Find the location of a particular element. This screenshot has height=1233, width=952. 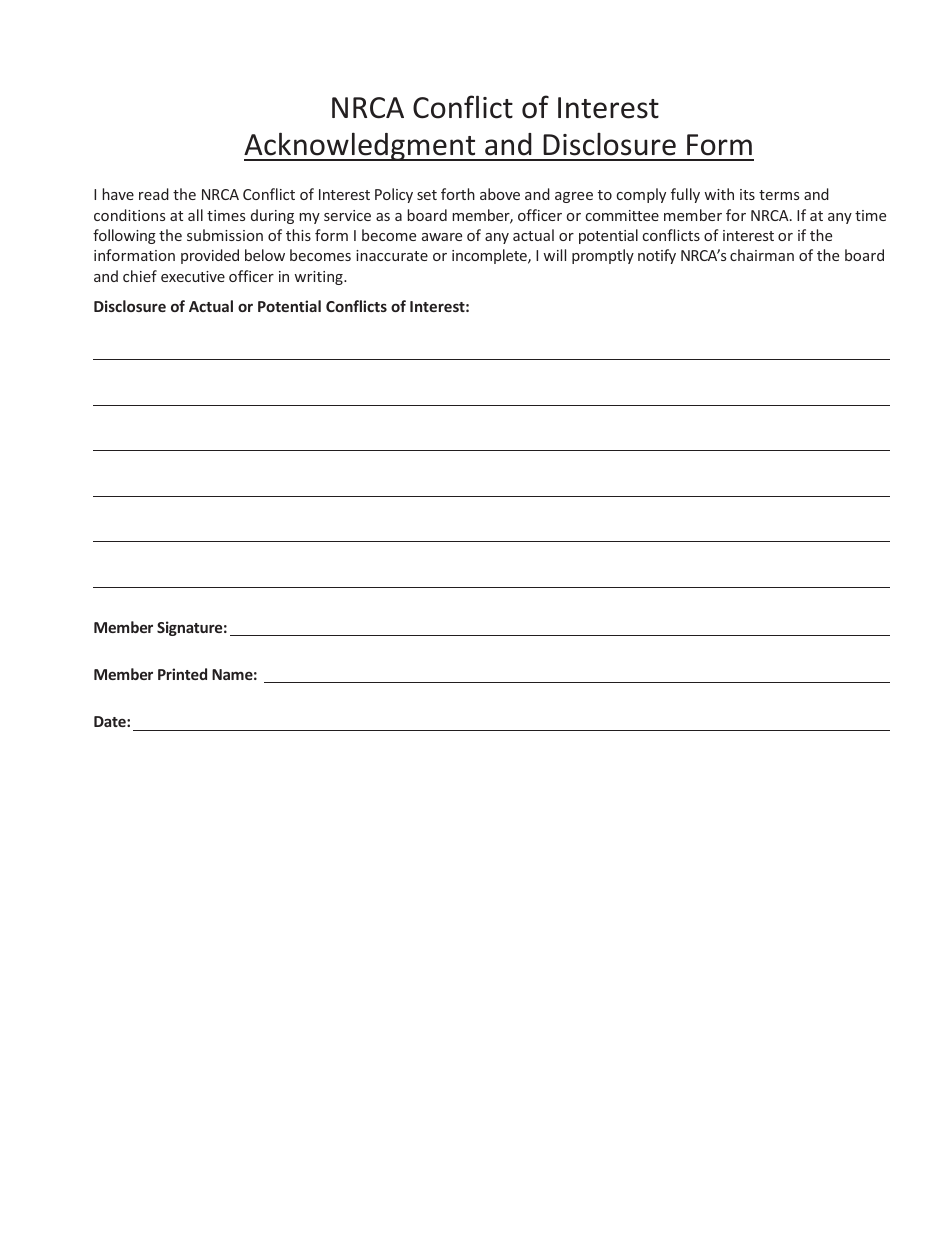

read is located at coordinates (154, 194).
